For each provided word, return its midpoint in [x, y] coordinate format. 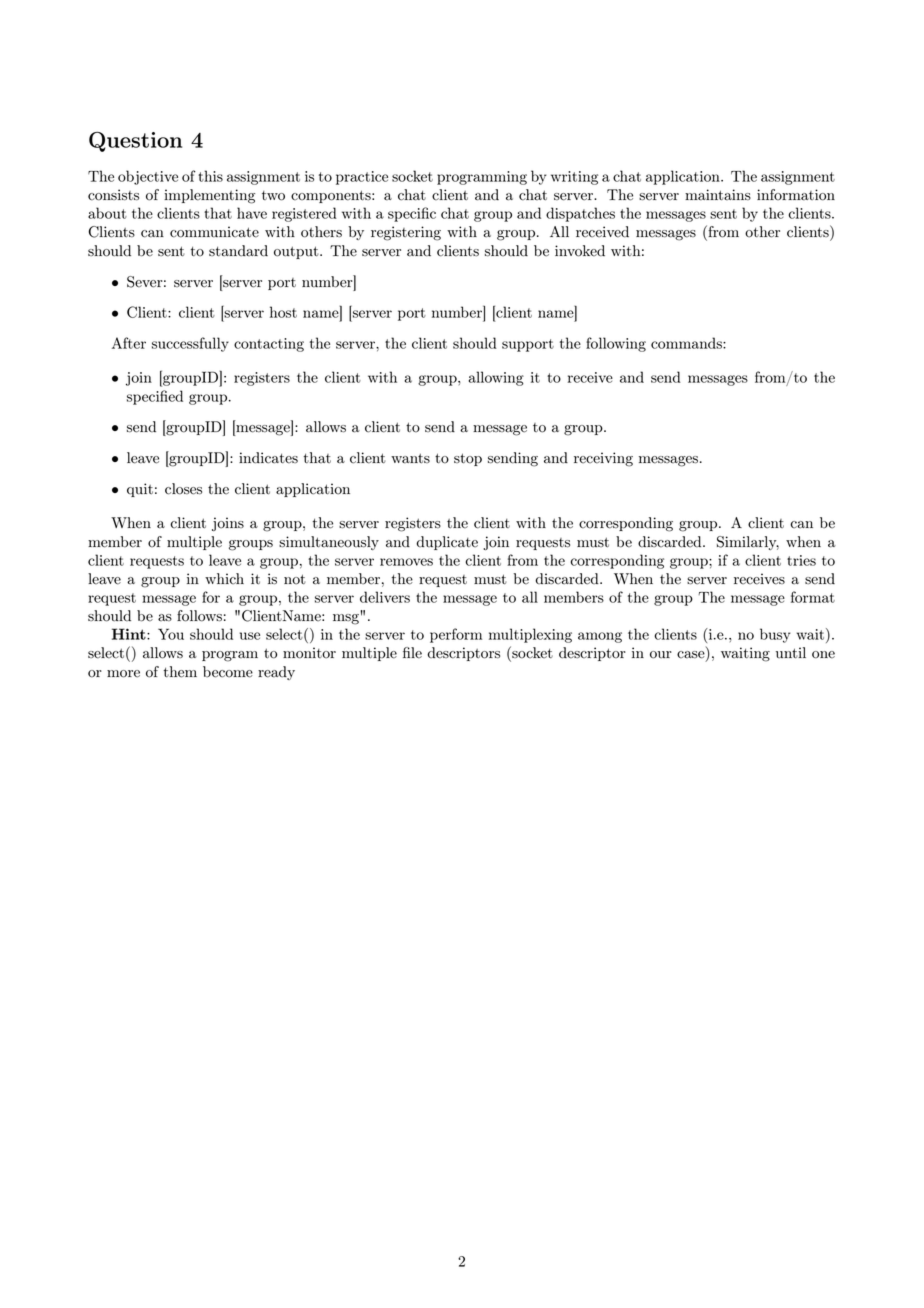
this [210, 176]
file [412, 653]
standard [238, 251]
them [180, 672]
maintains [718, 195]
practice [362, 178]
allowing [496, 378]
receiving [603, 459]
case [692, 656]
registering [406, 233]
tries [801, 560]
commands [687, 343]
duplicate [447, 543]
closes [183, 489]
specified [155, 397]
